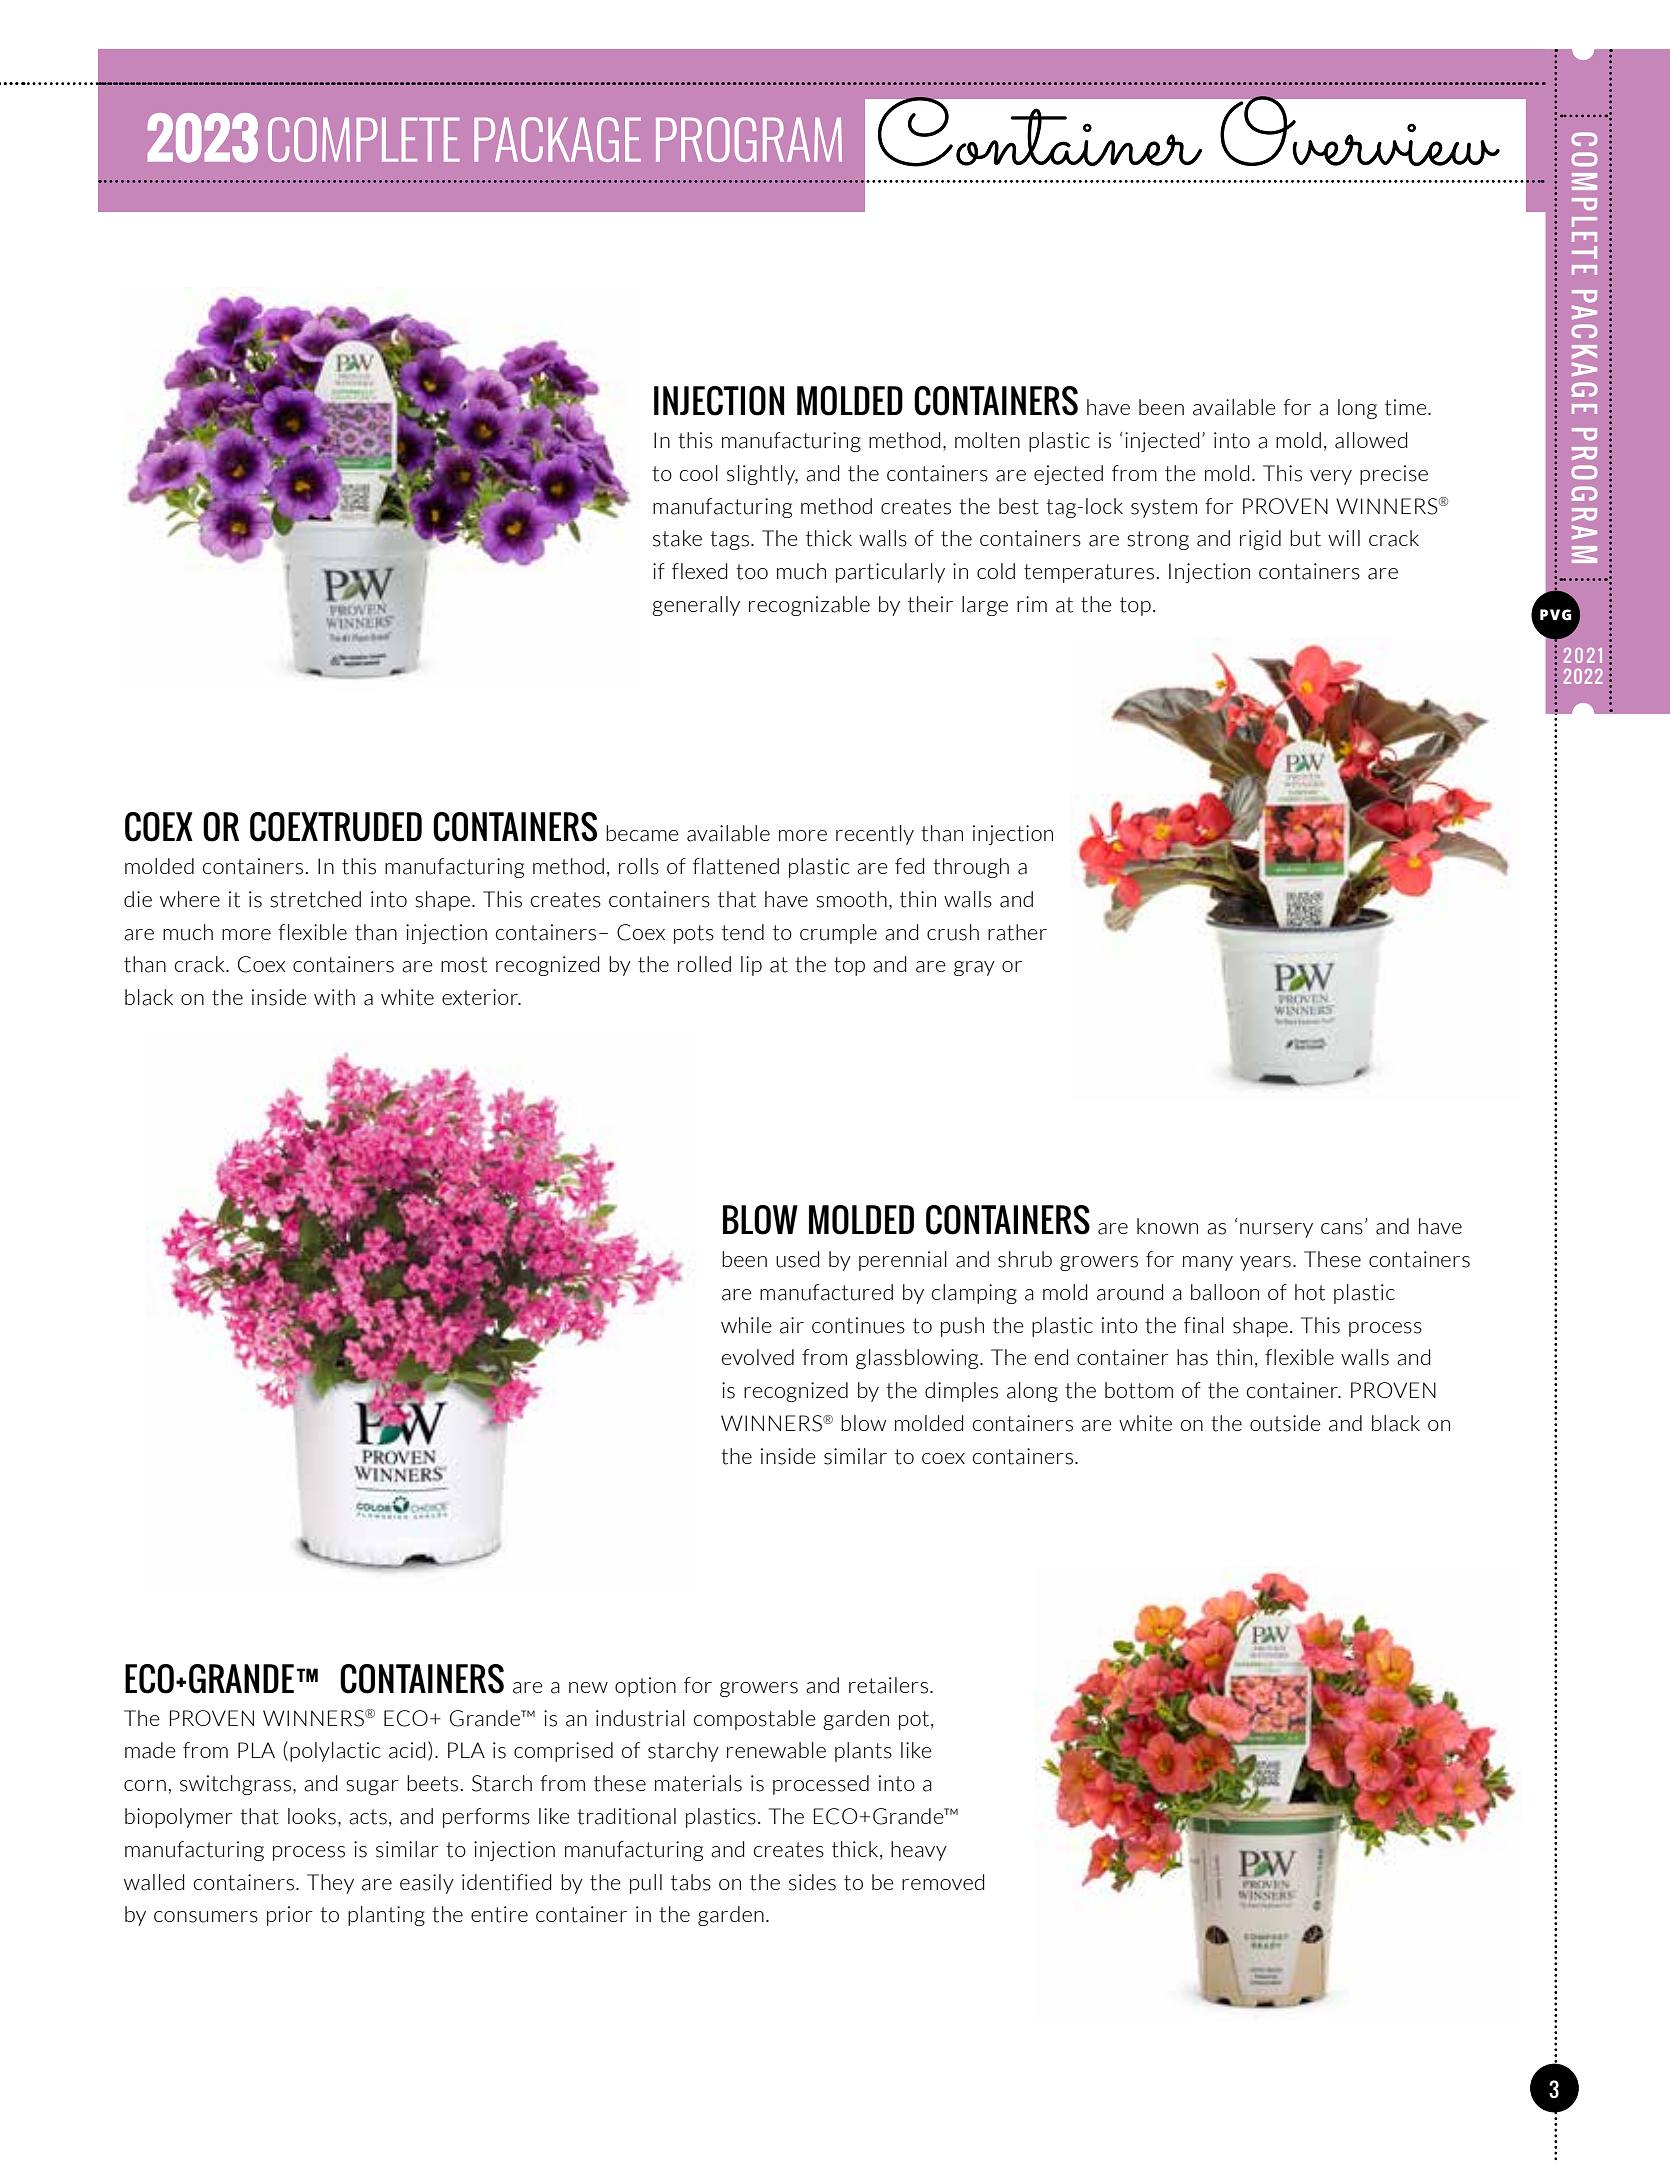 Image resolution: width=1670 pixels, height=2162 pixels. What do you see at coordinates (812, 1882) in the screenshot?
I see `sides` at bounding box center [812, 1882].
